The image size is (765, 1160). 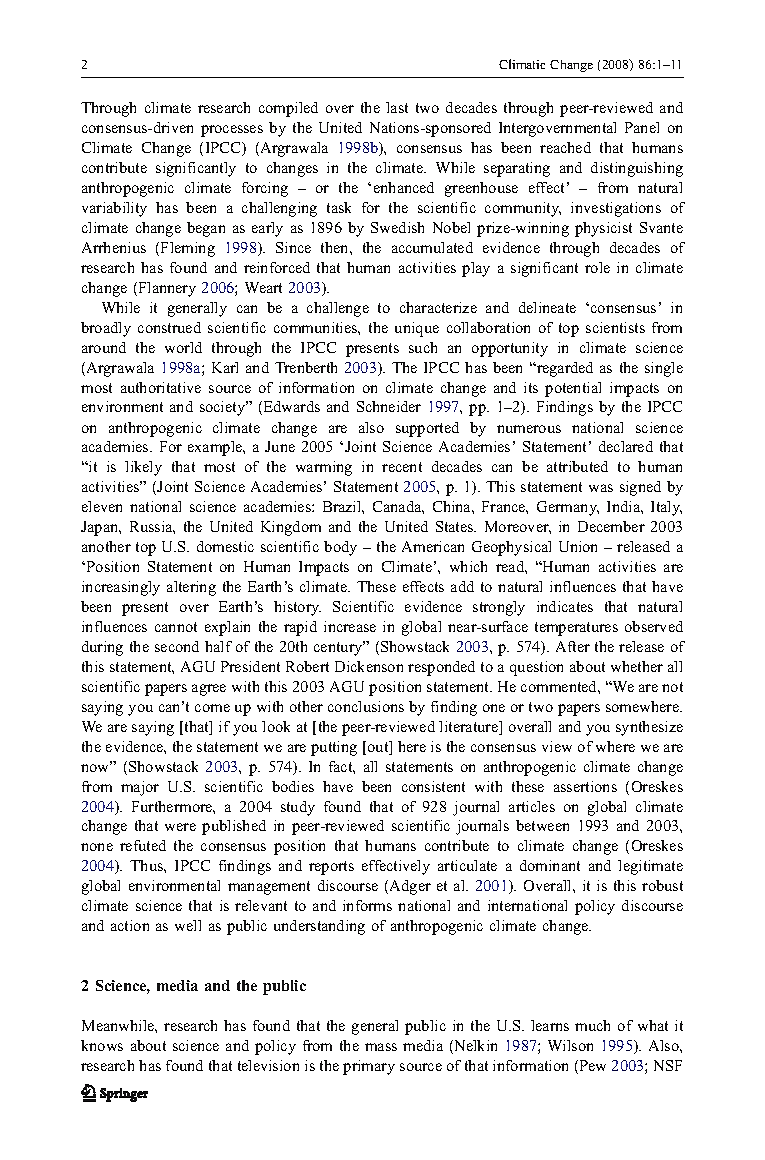 What do you see at coordinates (397, 107) in the image?
I see `last` at bounding box center [397, 107].
